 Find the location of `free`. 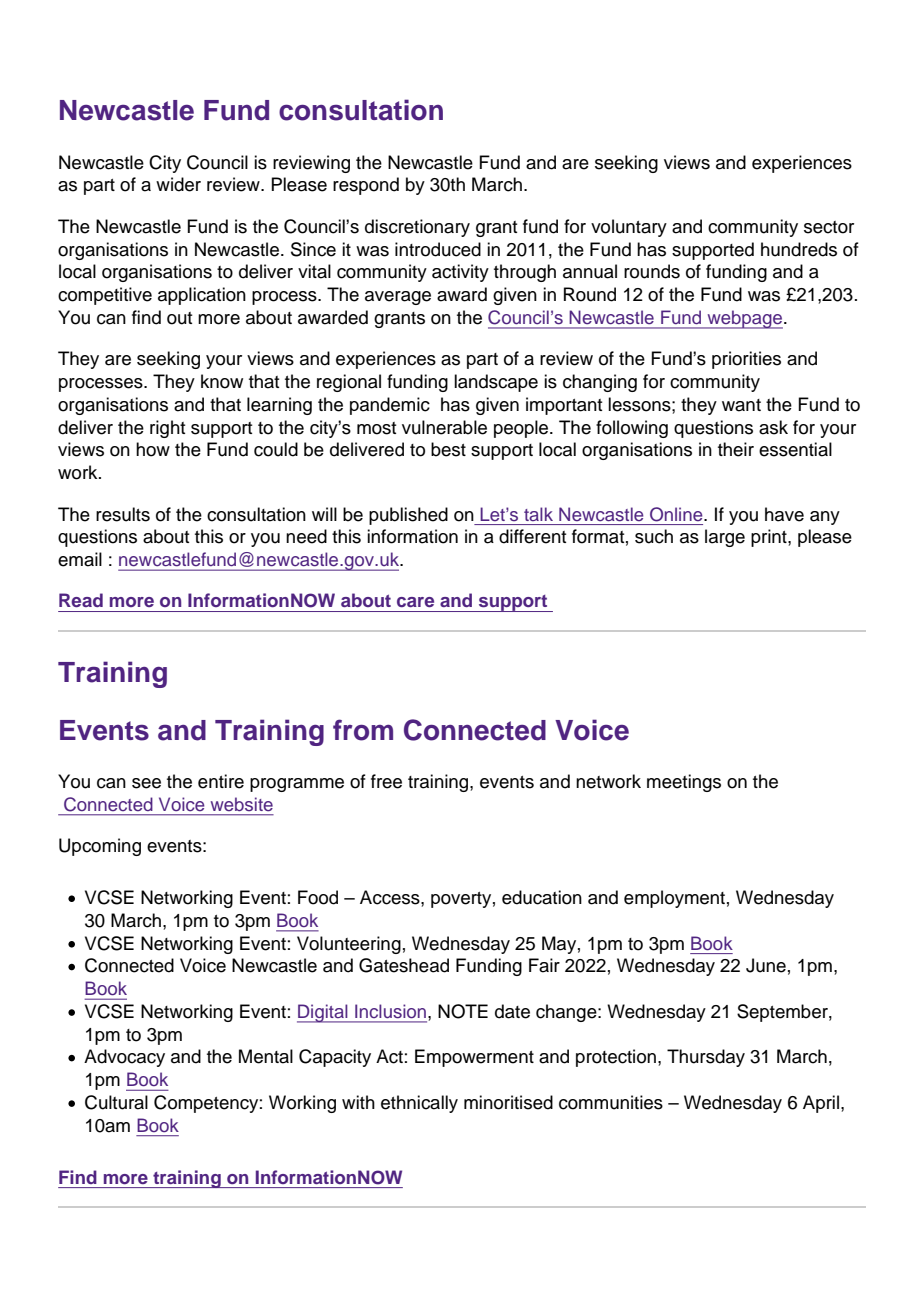

free is located at coordinates (386, 781).
